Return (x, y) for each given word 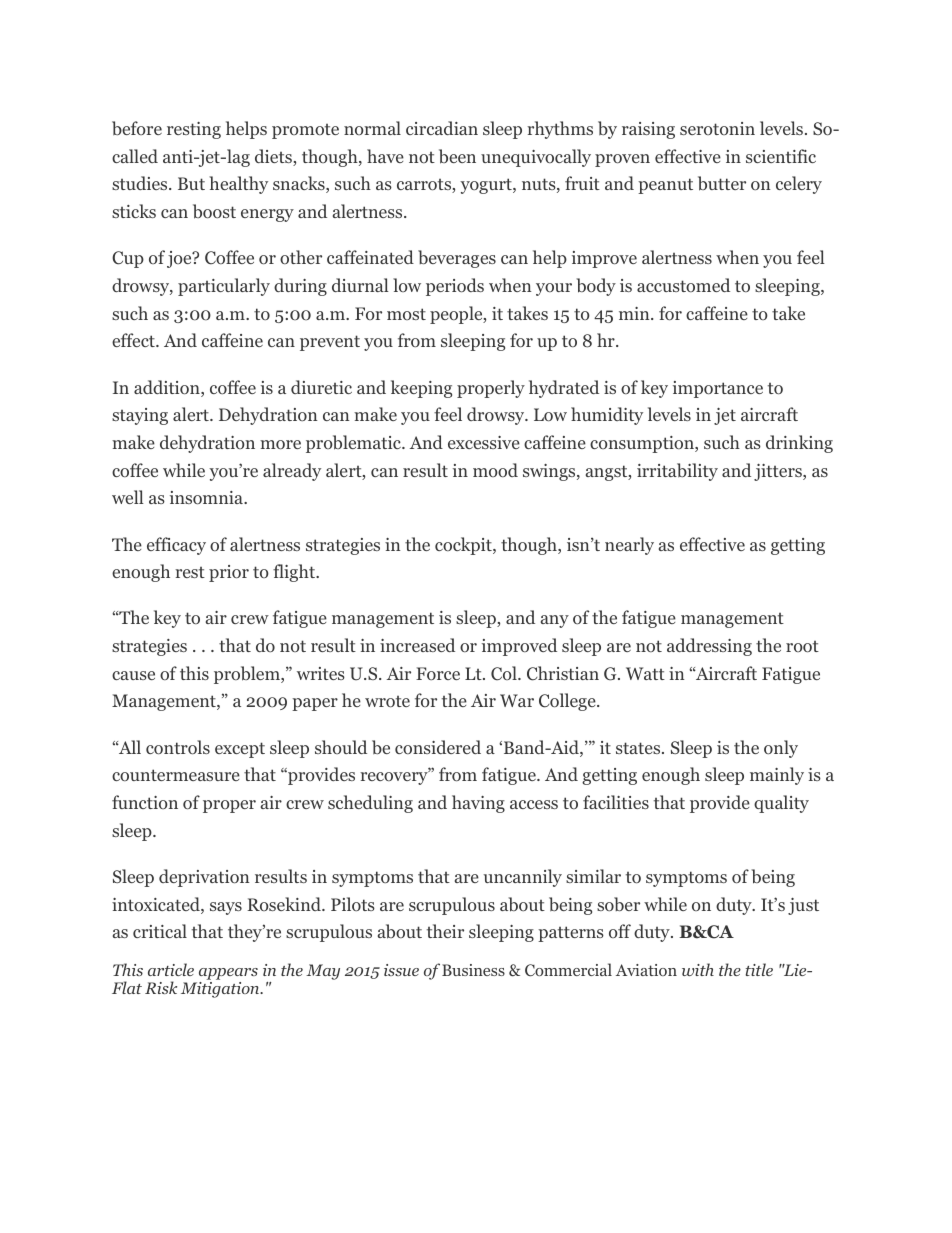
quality (781, 804)
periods (455, 287)
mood (495, 470)
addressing (709, 647)
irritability (677, 472)
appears (228, 974)
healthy (238, 185)
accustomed (683, 285)
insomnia (208, 498)
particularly (224, 287)
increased (417, 645)
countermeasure (176, 775)
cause (133, 675)
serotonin (717, 128)
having (478, 804)
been (457, 156)
